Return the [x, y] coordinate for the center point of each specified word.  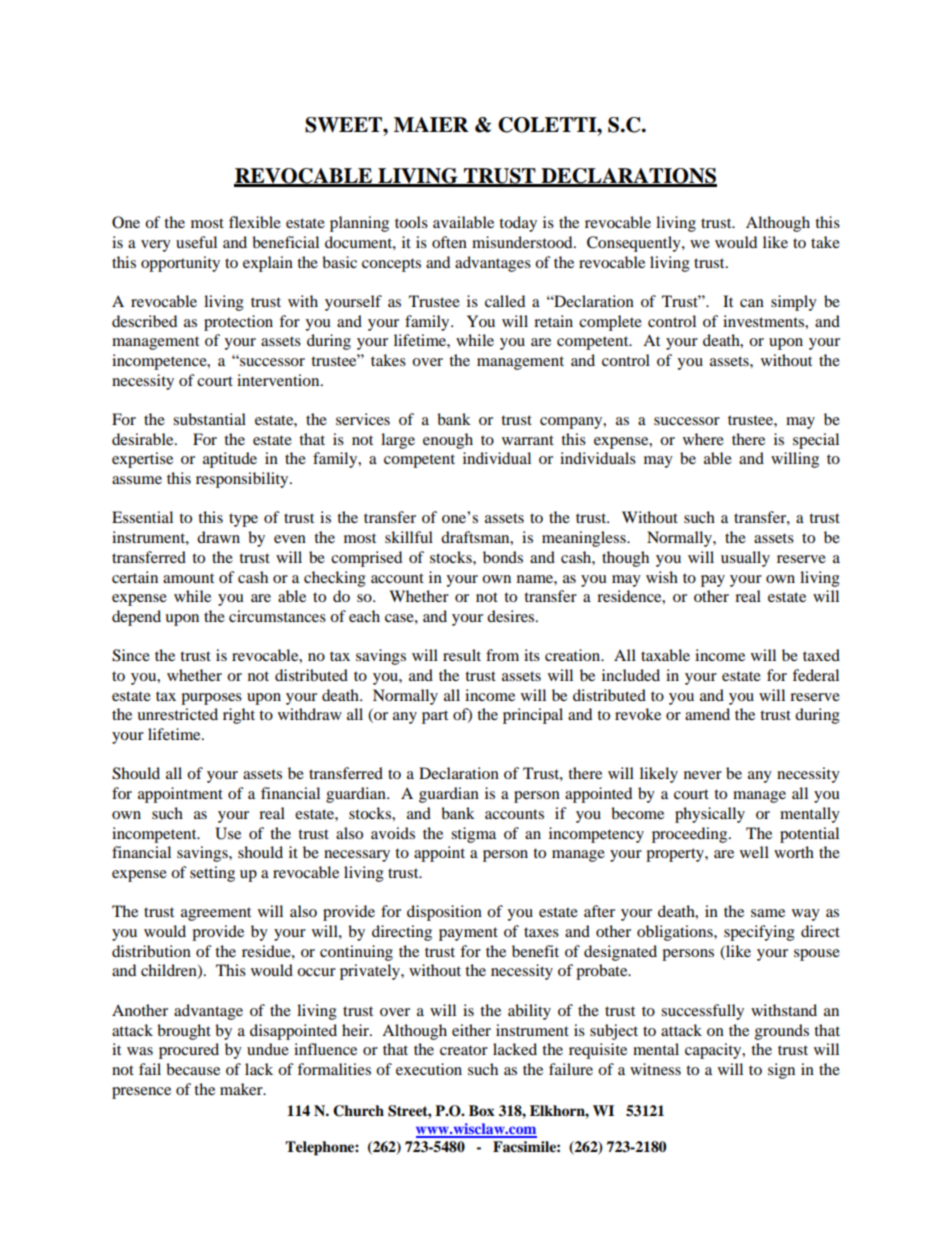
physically [710, 815]
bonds [503, 557]
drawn [218, 537]
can [752, 303]
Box [482, 1110]
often [449, 242]
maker [242, 1089]
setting [212, 874]
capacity [714, 1051]
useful [196, 242]
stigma [473, 835]
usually [745, 559]
